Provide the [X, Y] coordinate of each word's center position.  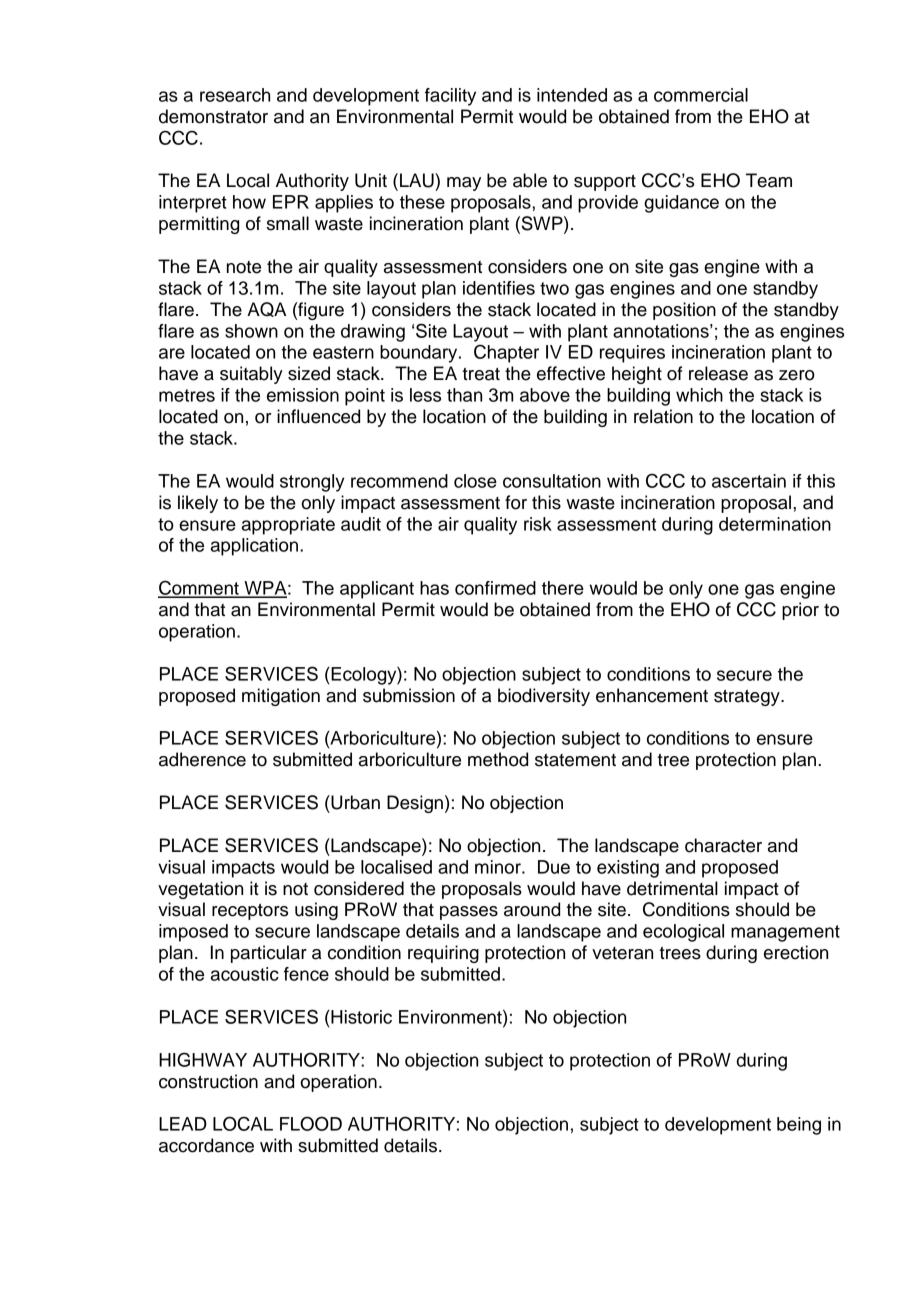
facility [450, 97]
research [235, 95]
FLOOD [311, 1123]
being [799, 1126]
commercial [701, 95]
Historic [360, 1017]
